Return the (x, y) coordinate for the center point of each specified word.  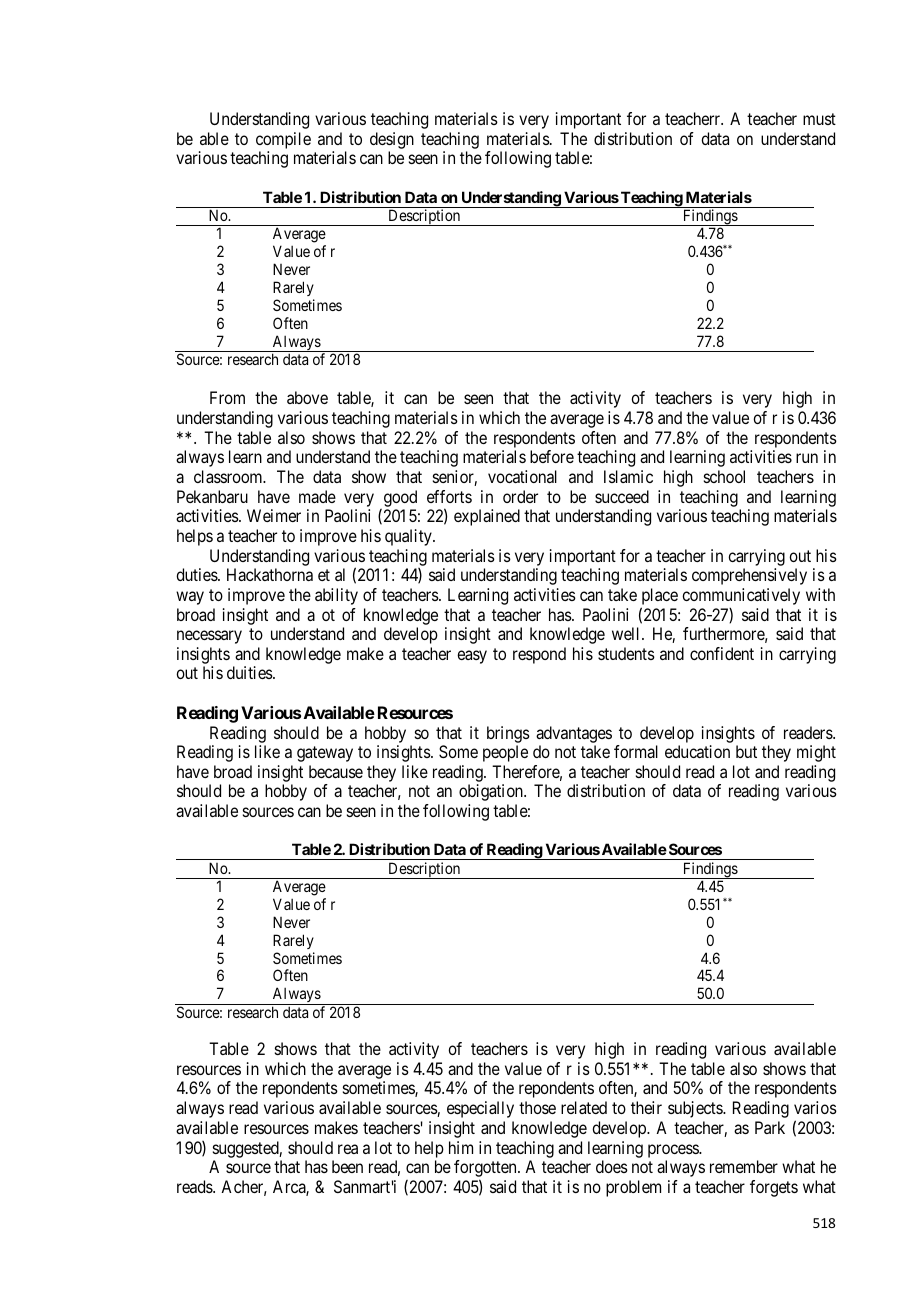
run (807, 458)
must (819, 119)
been (347, 1166)
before (552, 456)
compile (283, 140)
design (392, 140)
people (505, 753)
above (307, 397)
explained (487, 517)
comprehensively (749, 576)
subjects (696, 1109)
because (336, 771)
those (537, 1107)
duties (197, 574)
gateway (325, 754)
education (697, 751)
